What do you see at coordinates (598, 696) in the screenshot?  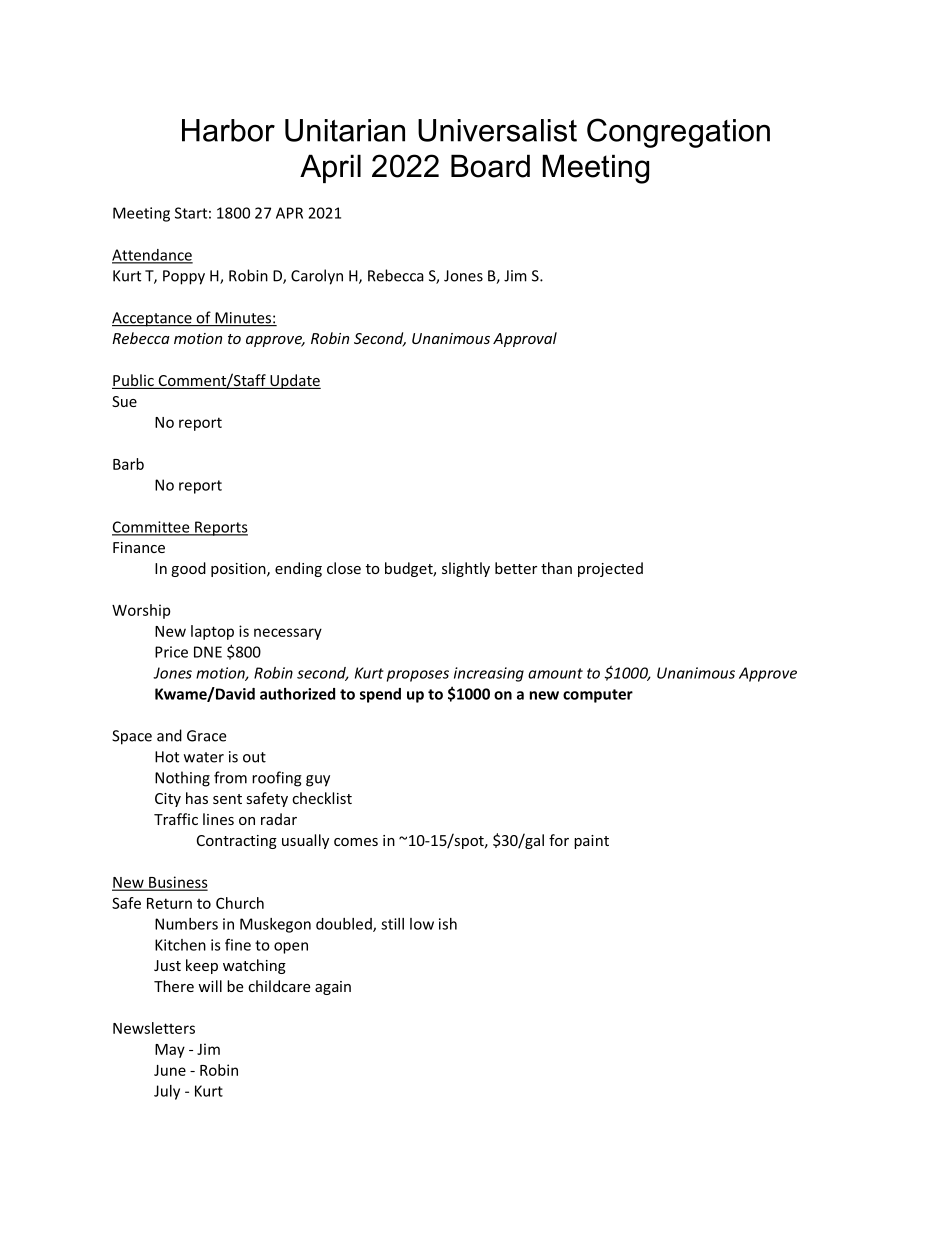 I see `computer` at bounding box center [598, 696].
